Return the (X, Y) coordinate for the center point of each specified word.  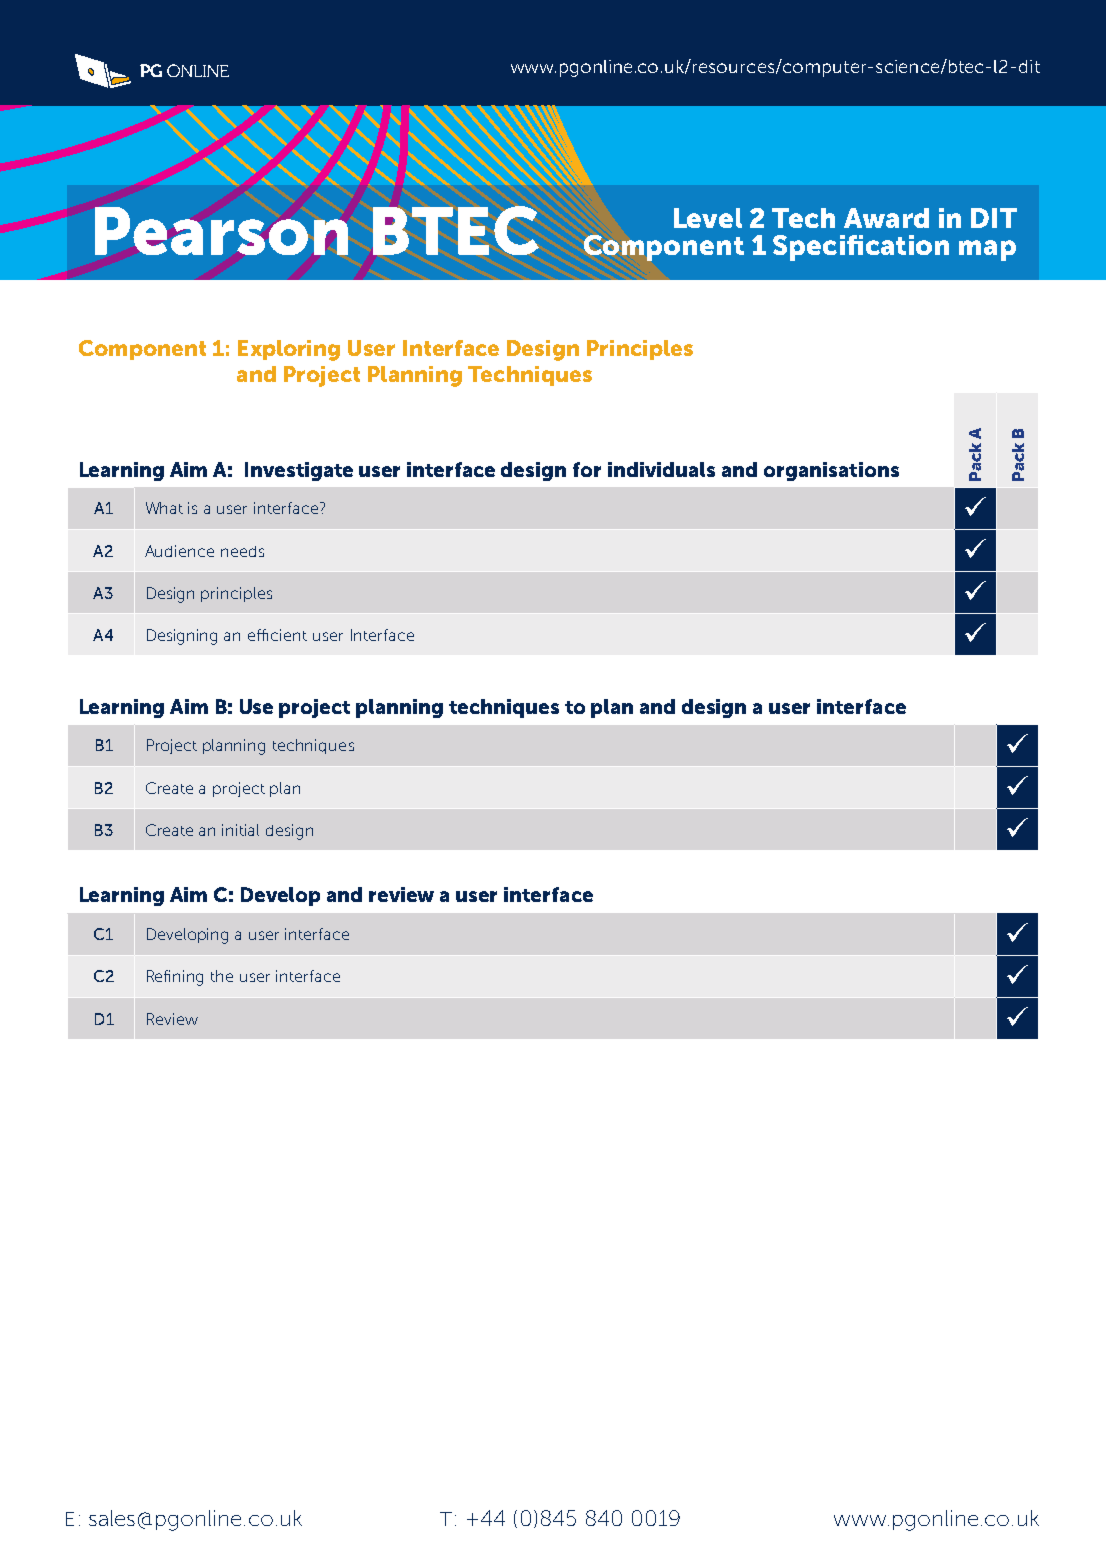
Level (708, 218)
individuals (661, 469)
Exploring (289, 350)
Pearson (221, 231)
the (222, 976)
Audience (179, 551)
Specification (861, 248)
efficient (277, 635)
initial (240, 830)
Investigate (299, 471)
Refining (175, 978)
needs (242, 551)
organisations (831, 471)
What (164, 508)
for (587, 469)
